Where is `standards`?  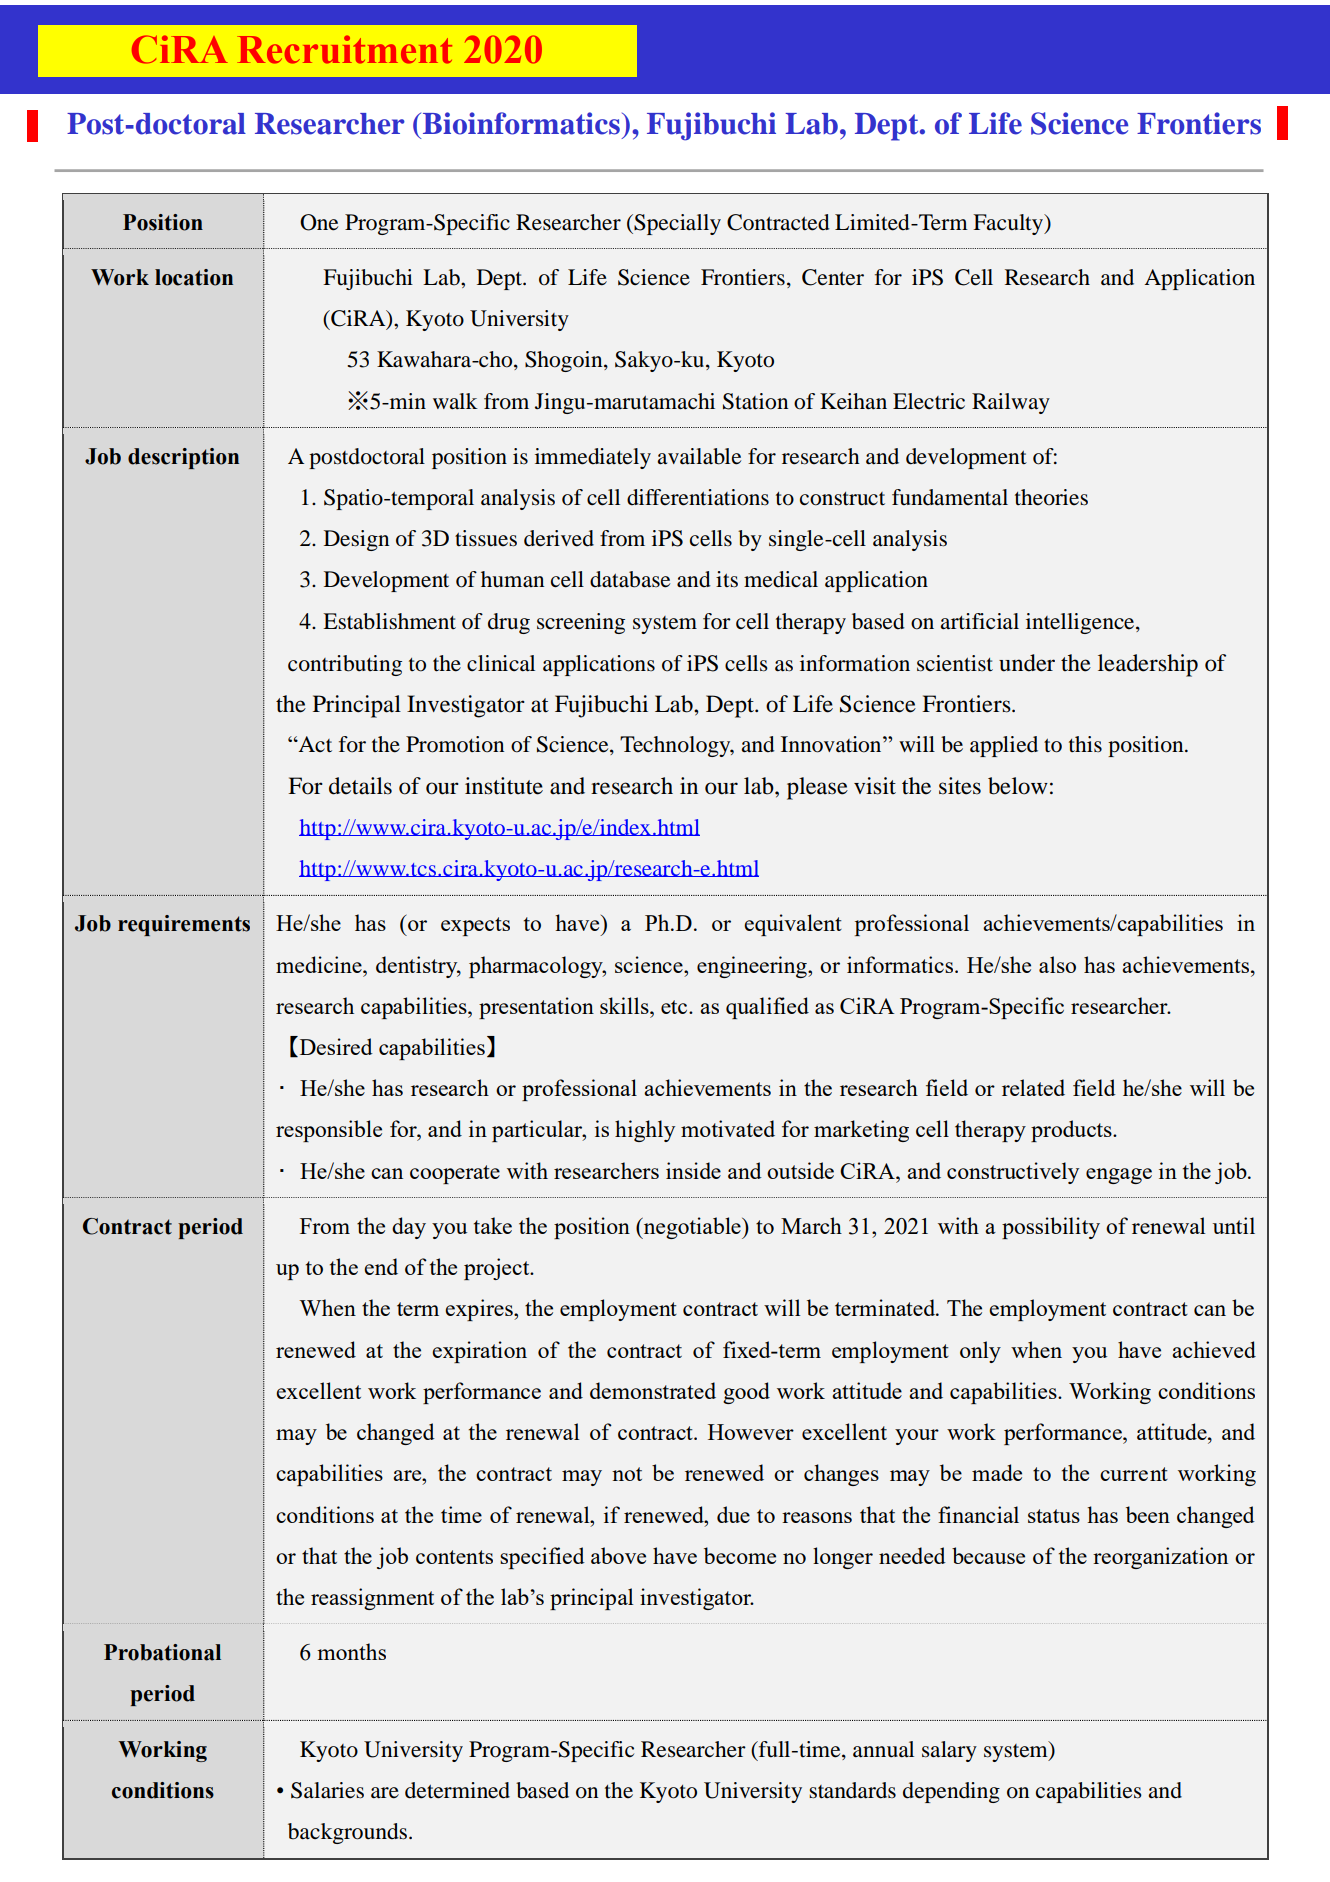
standards is located at coordinates (852, 1790).
